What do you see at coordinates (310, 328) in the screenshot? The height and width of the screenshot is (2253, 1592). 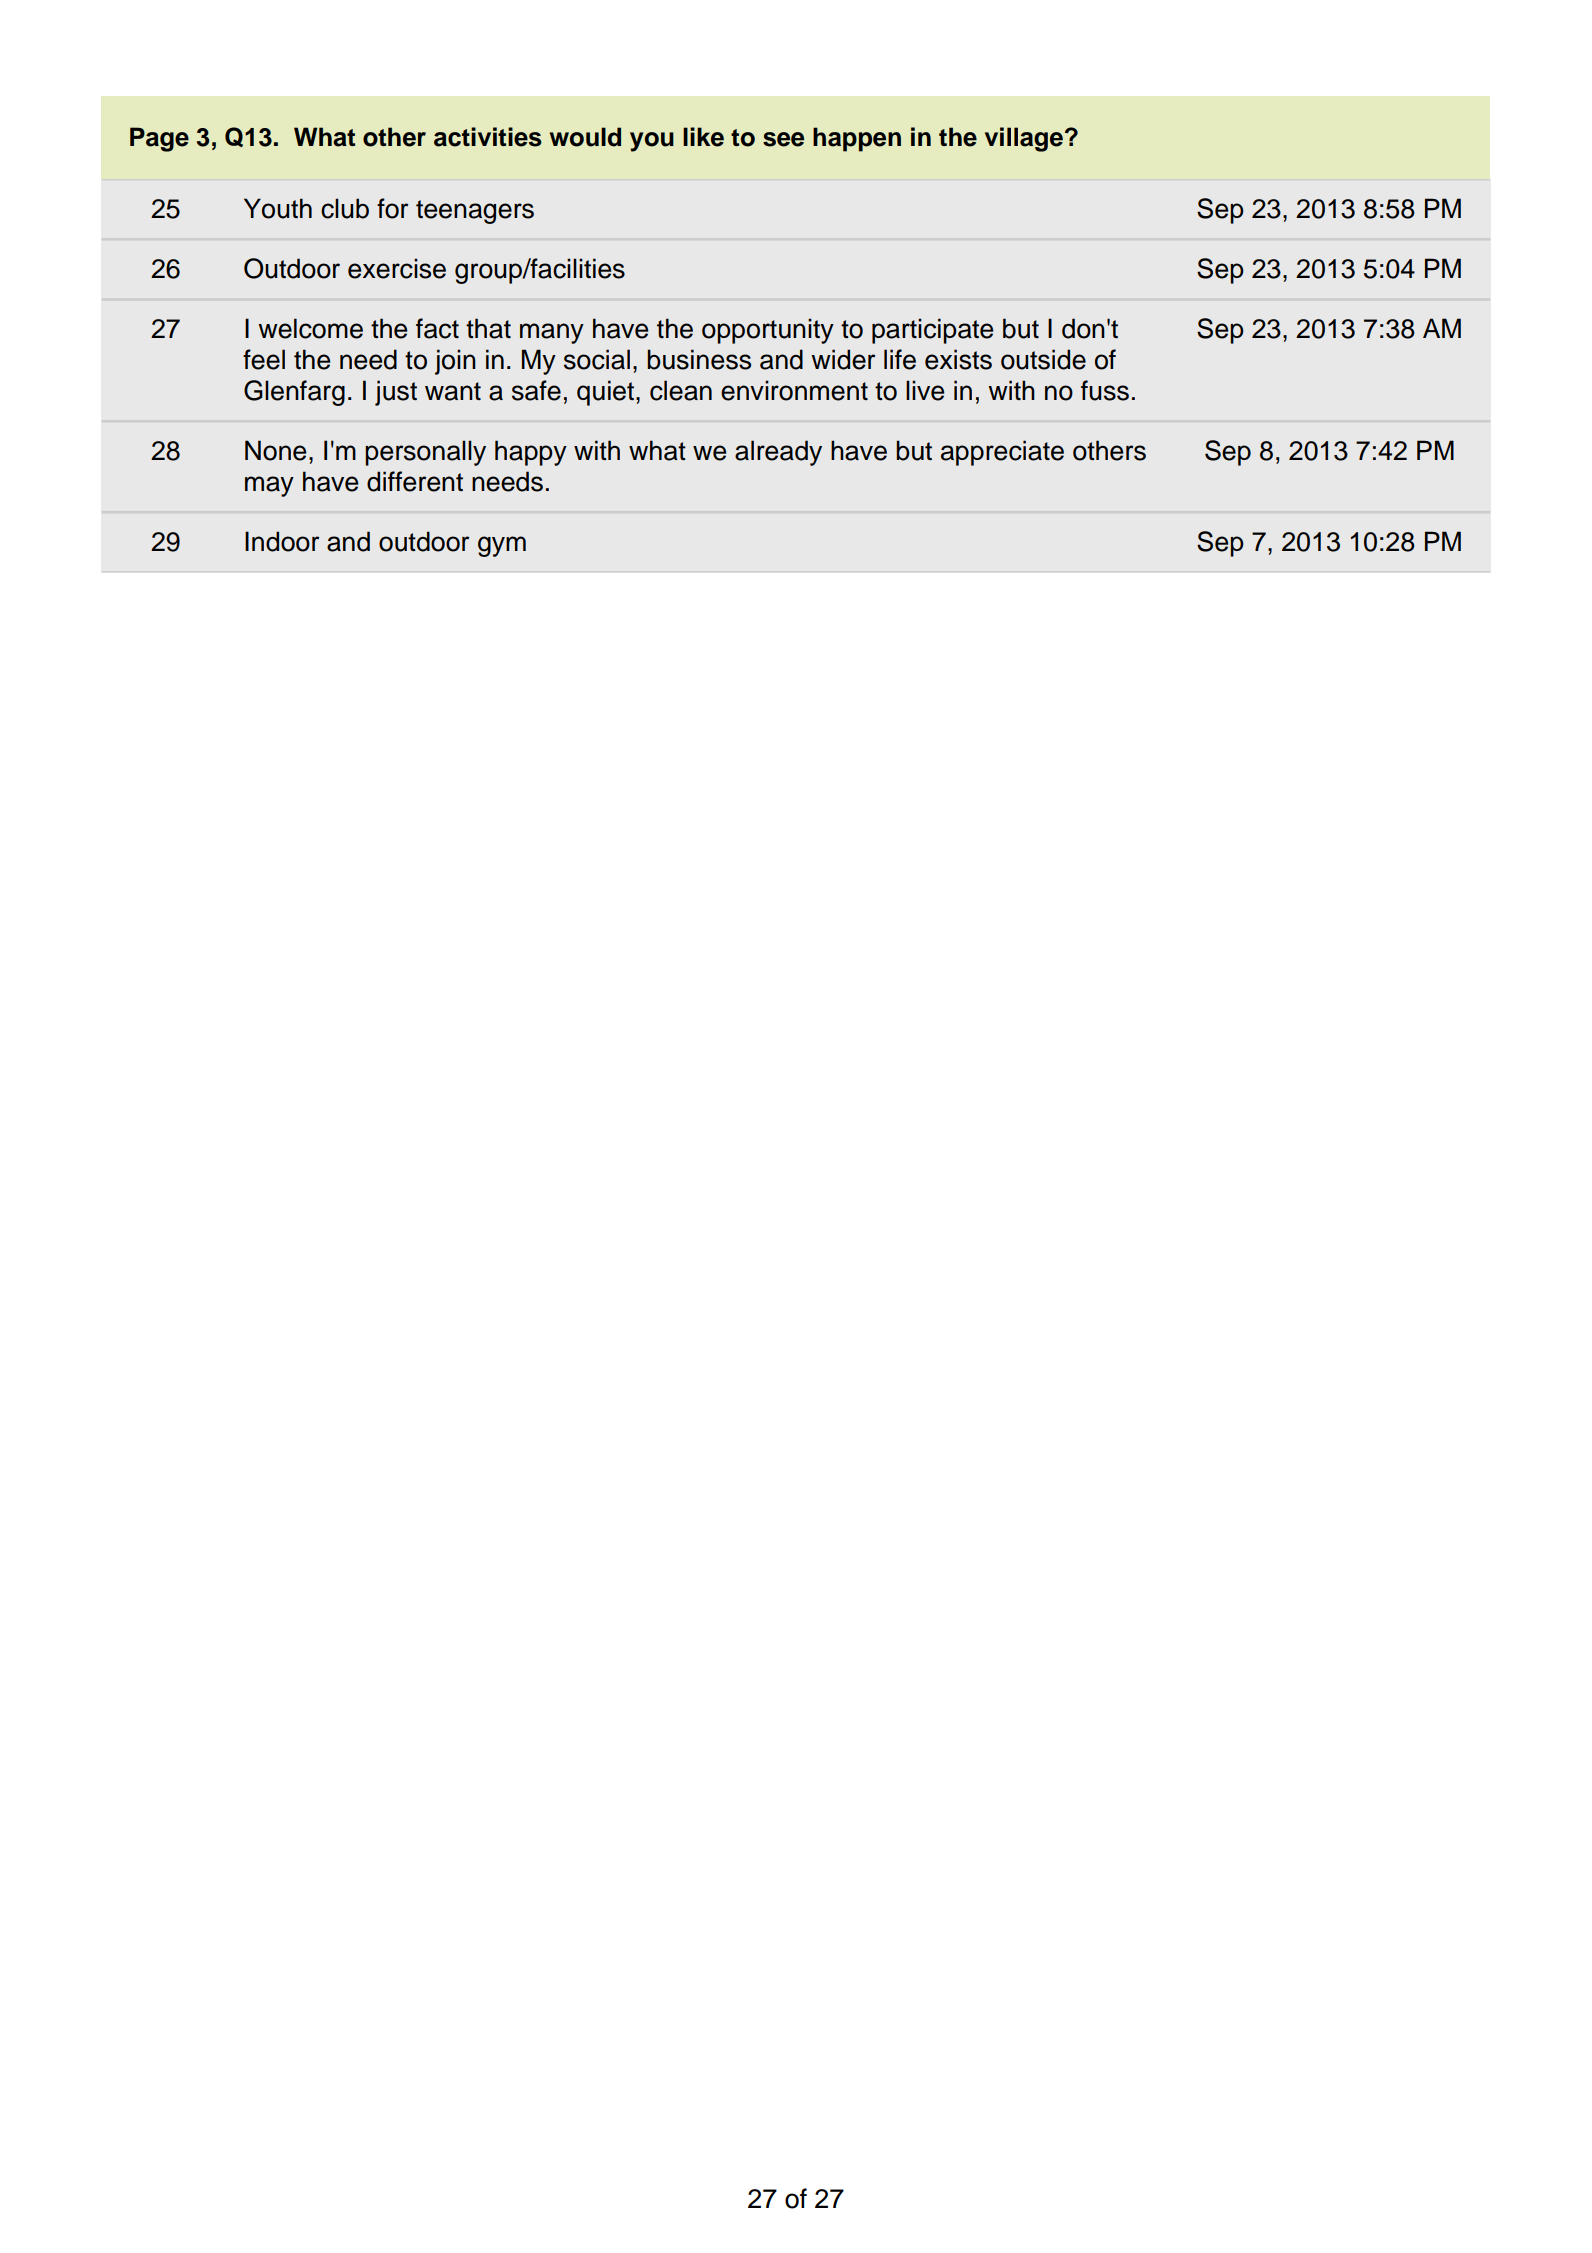 I see `welcome` at bounding box center [310, 328].
